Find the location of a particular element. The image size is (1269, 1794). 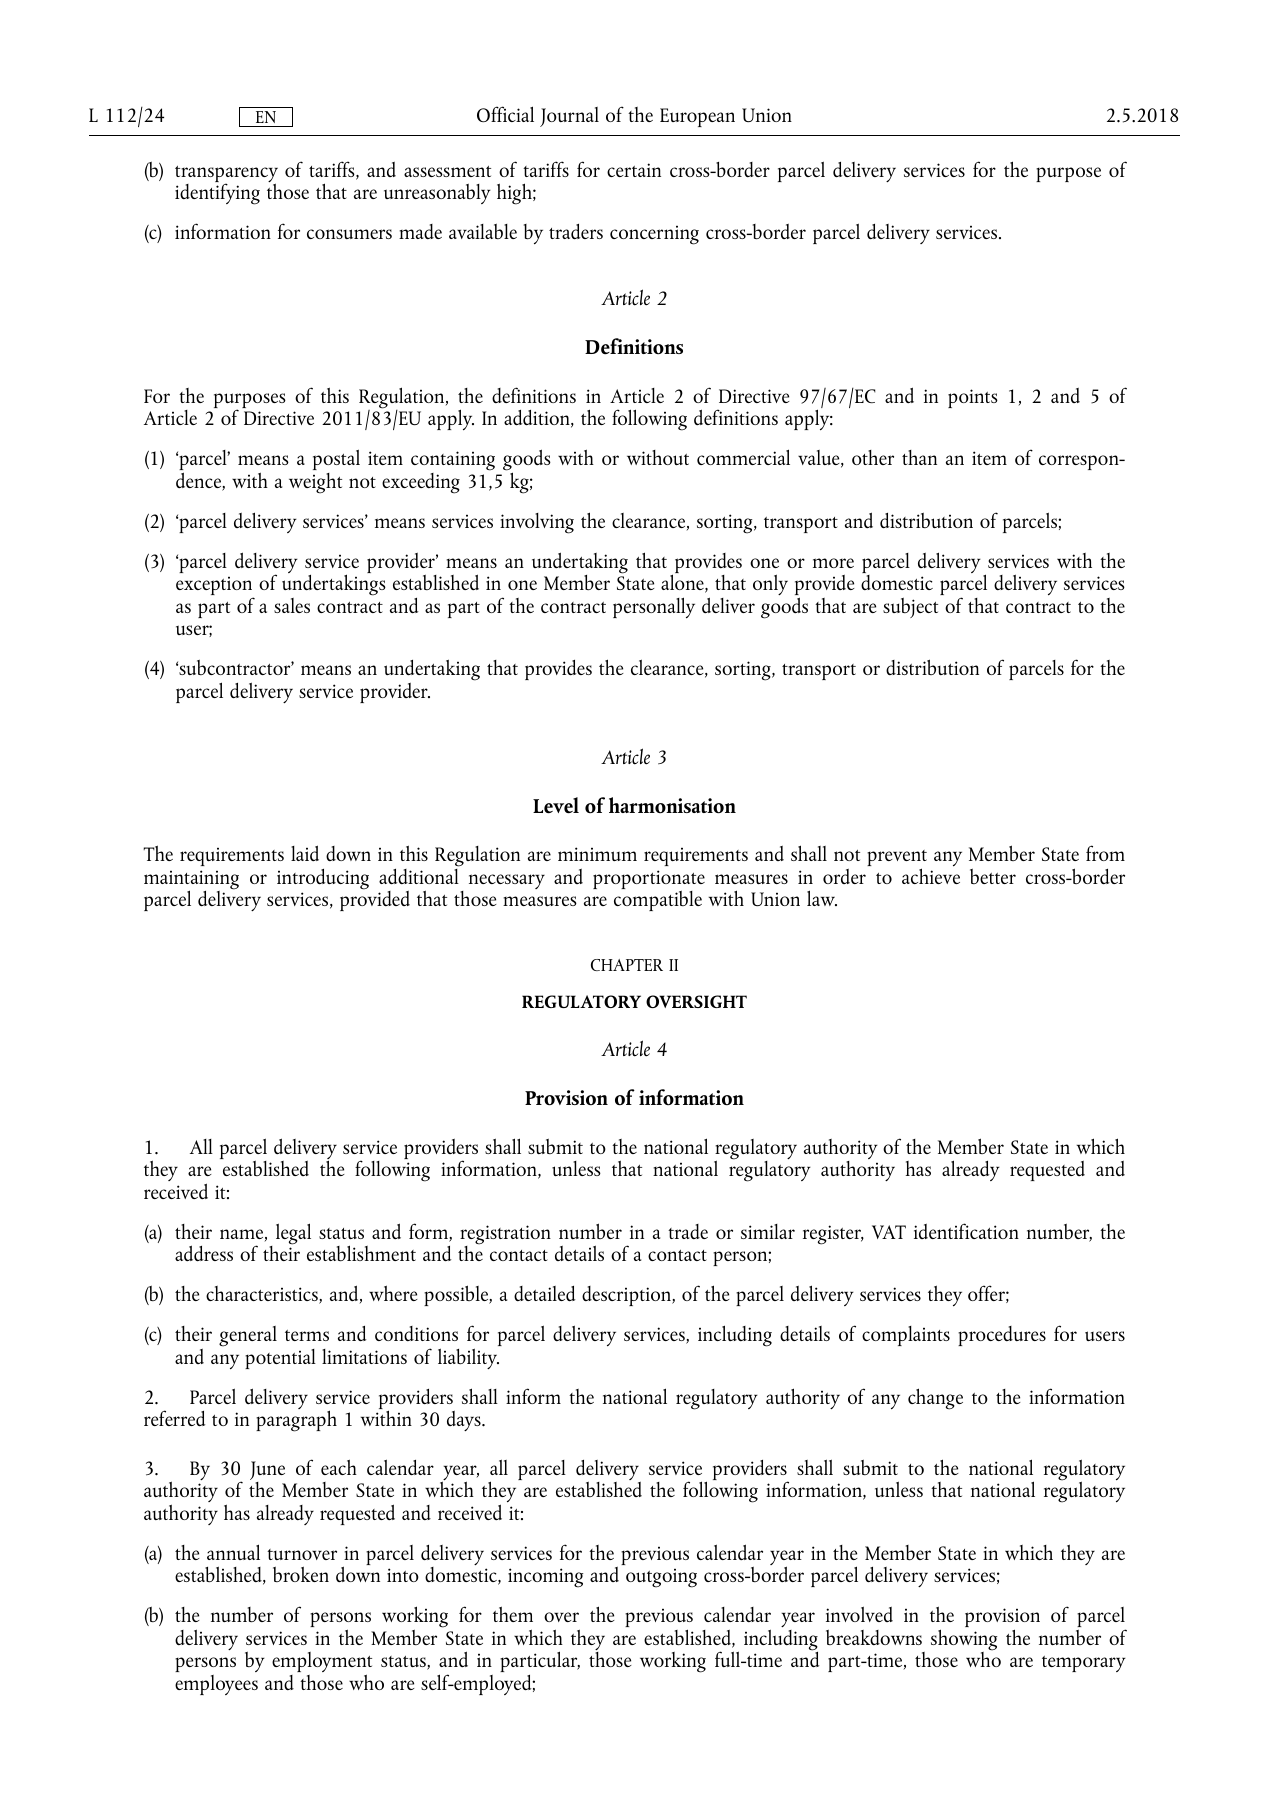

transparency is located at coordinates (226, 175).
